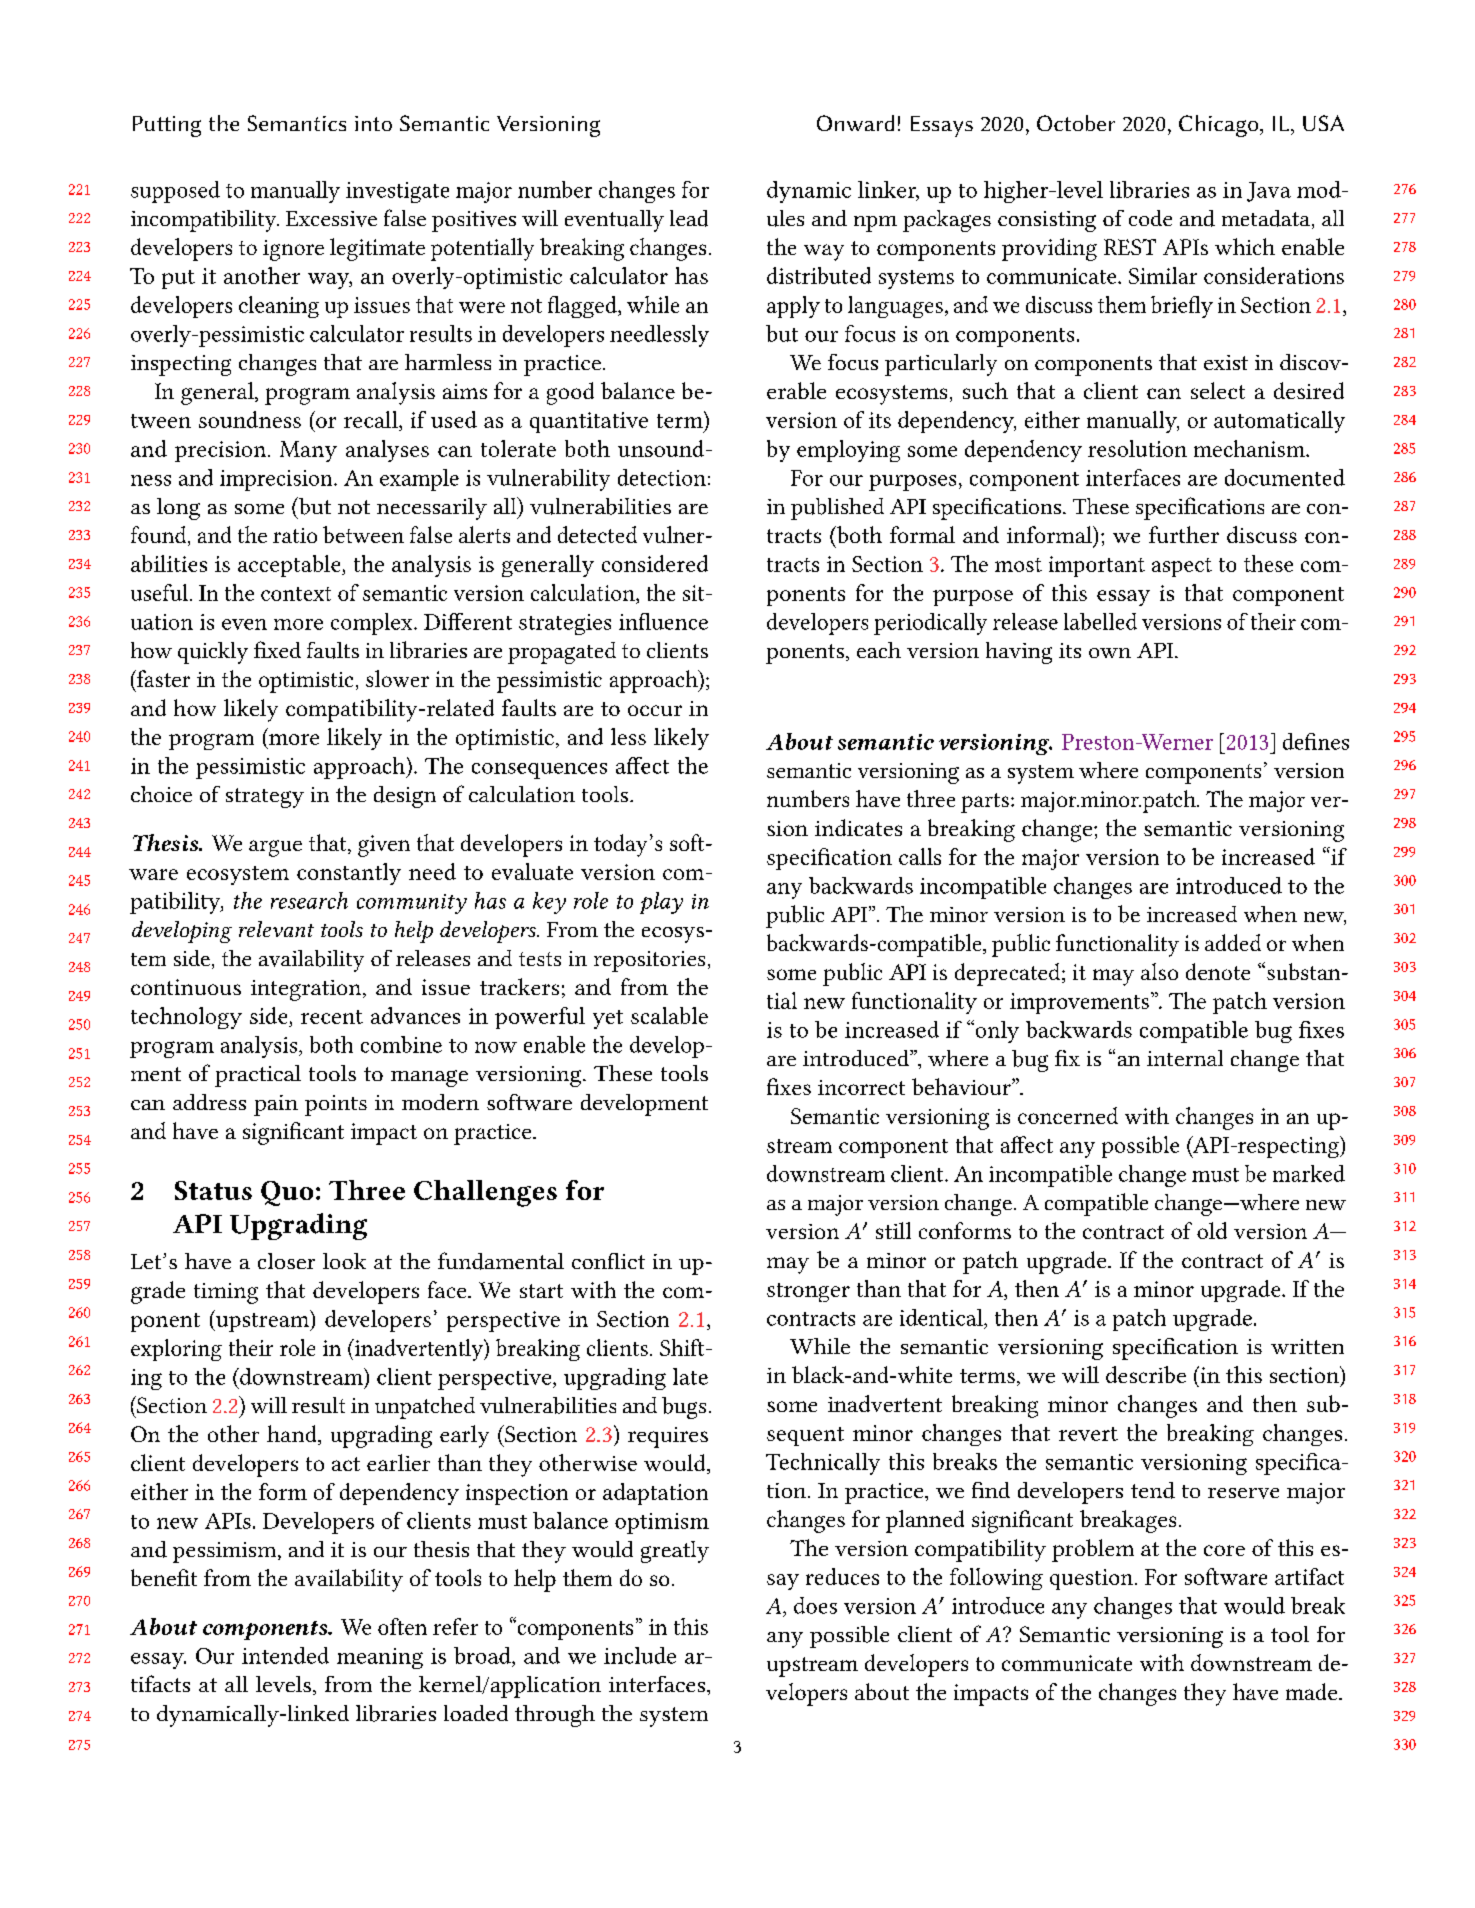  Describe the element at coordinates (655, 710) in the document. I see `occur` at that location.
